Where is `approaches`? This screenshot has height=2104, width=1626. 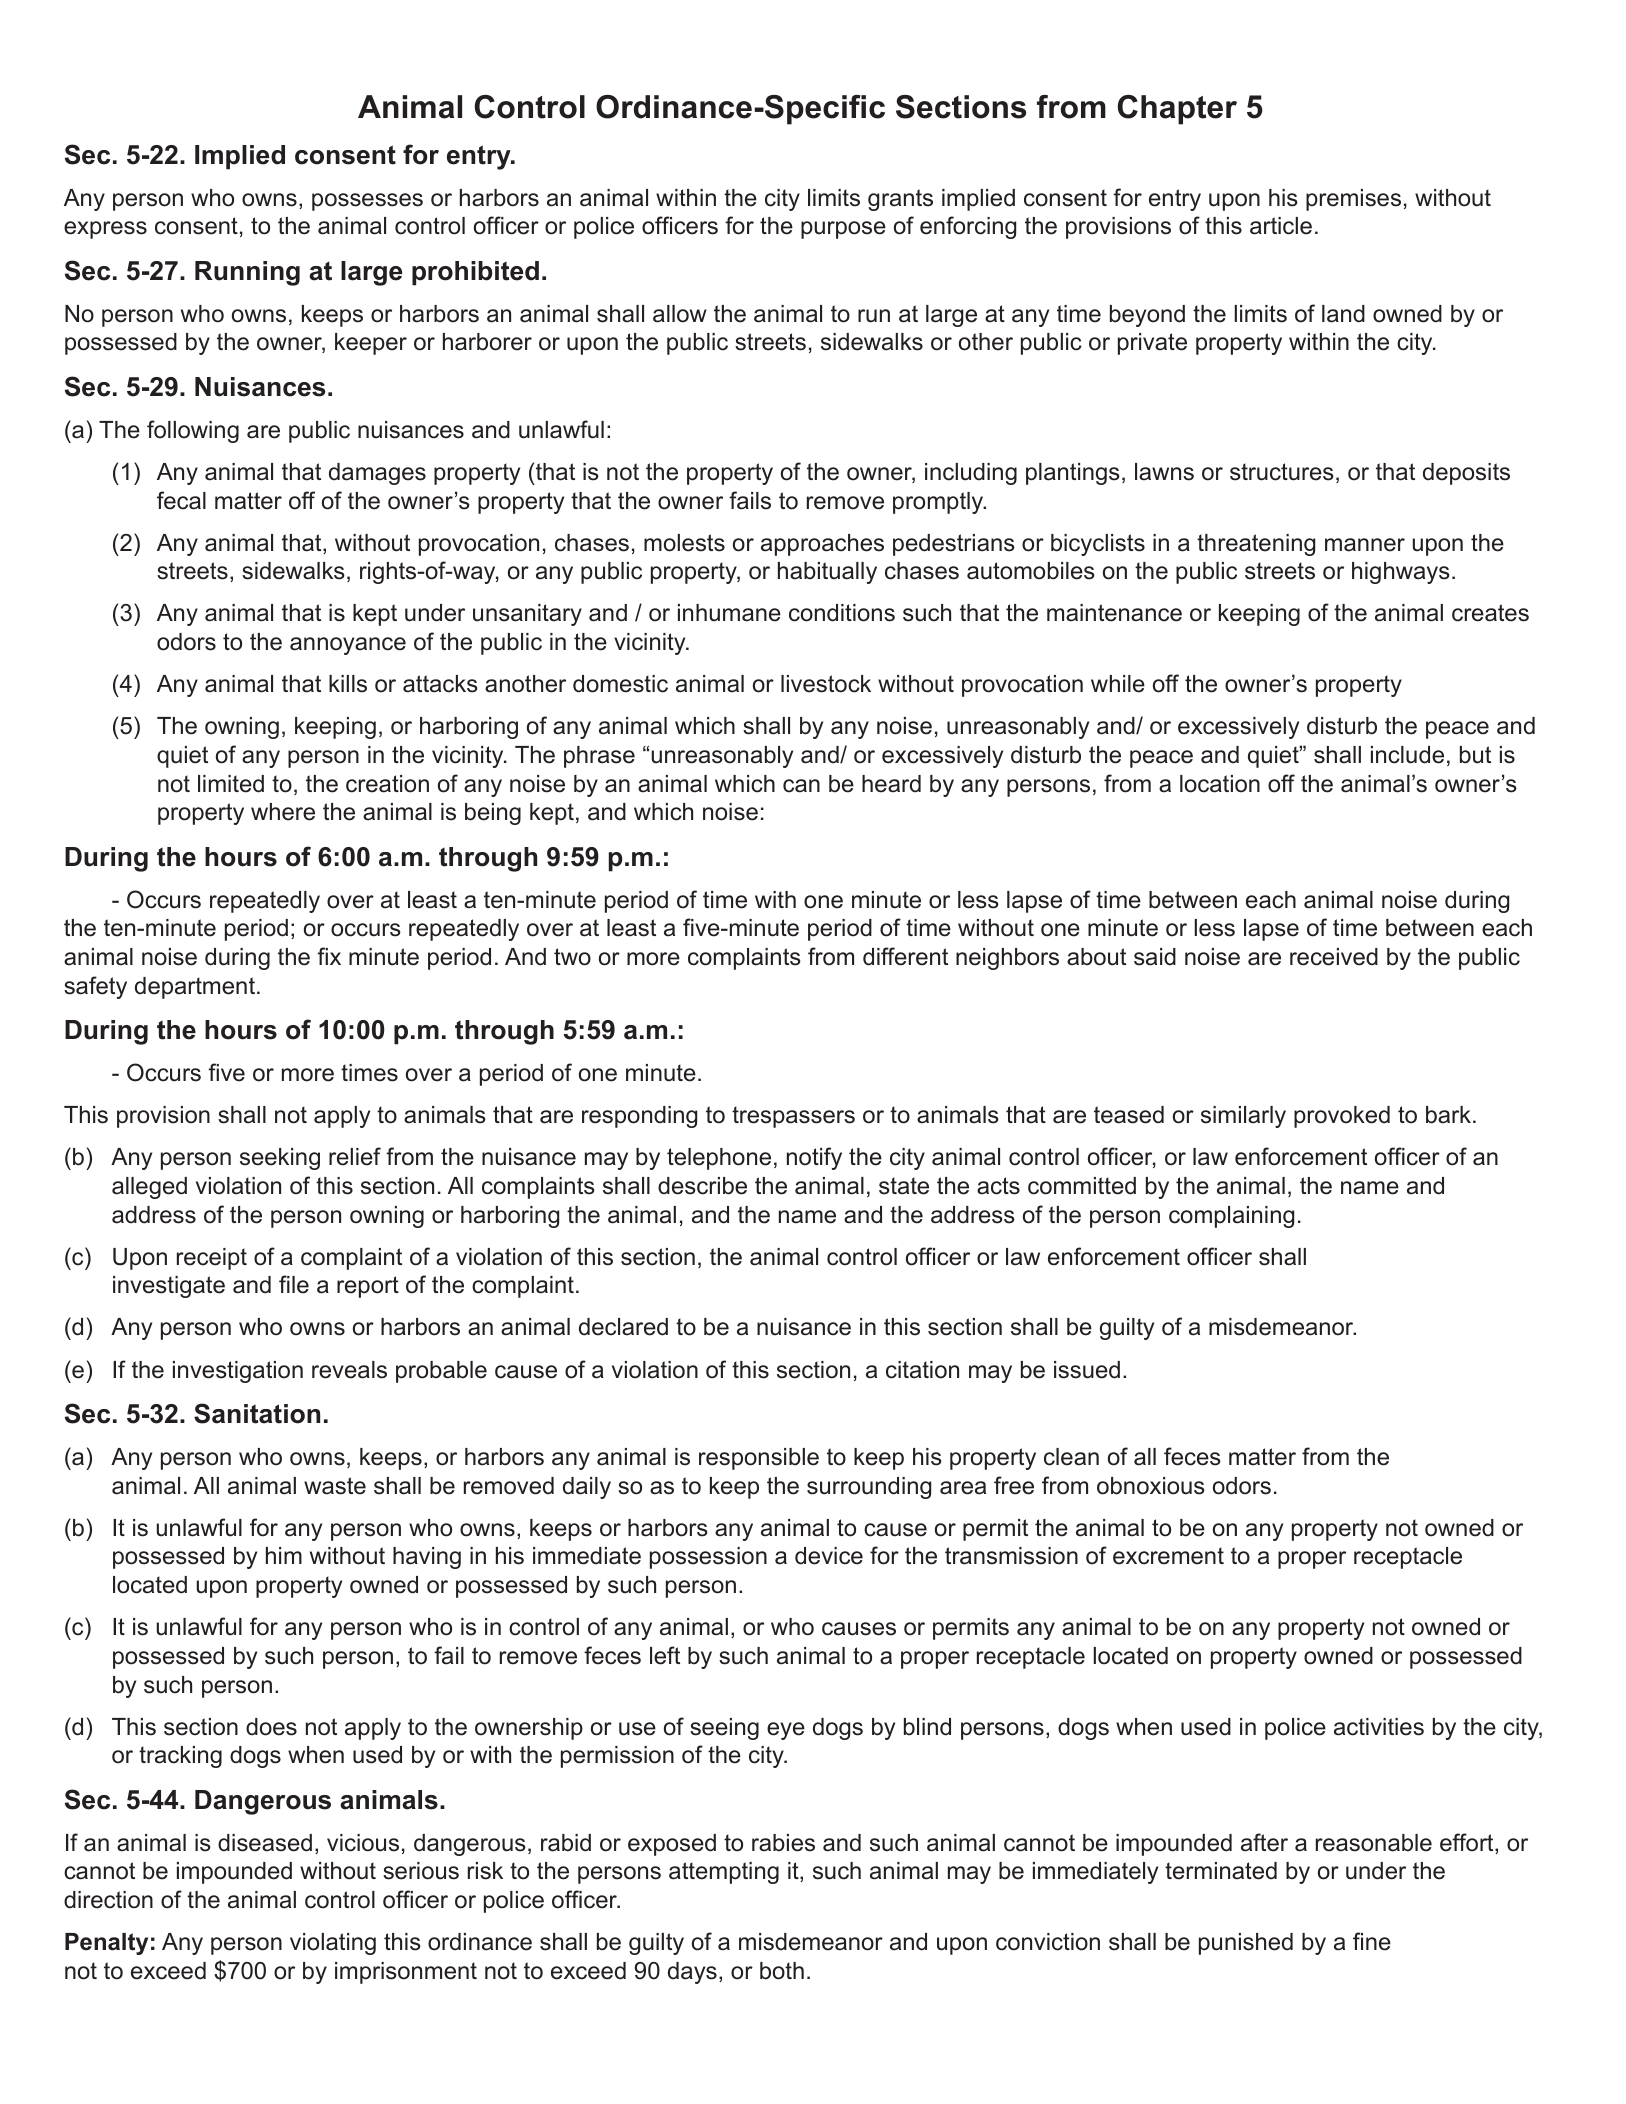 approaches is located at coordinates (822, 545).
